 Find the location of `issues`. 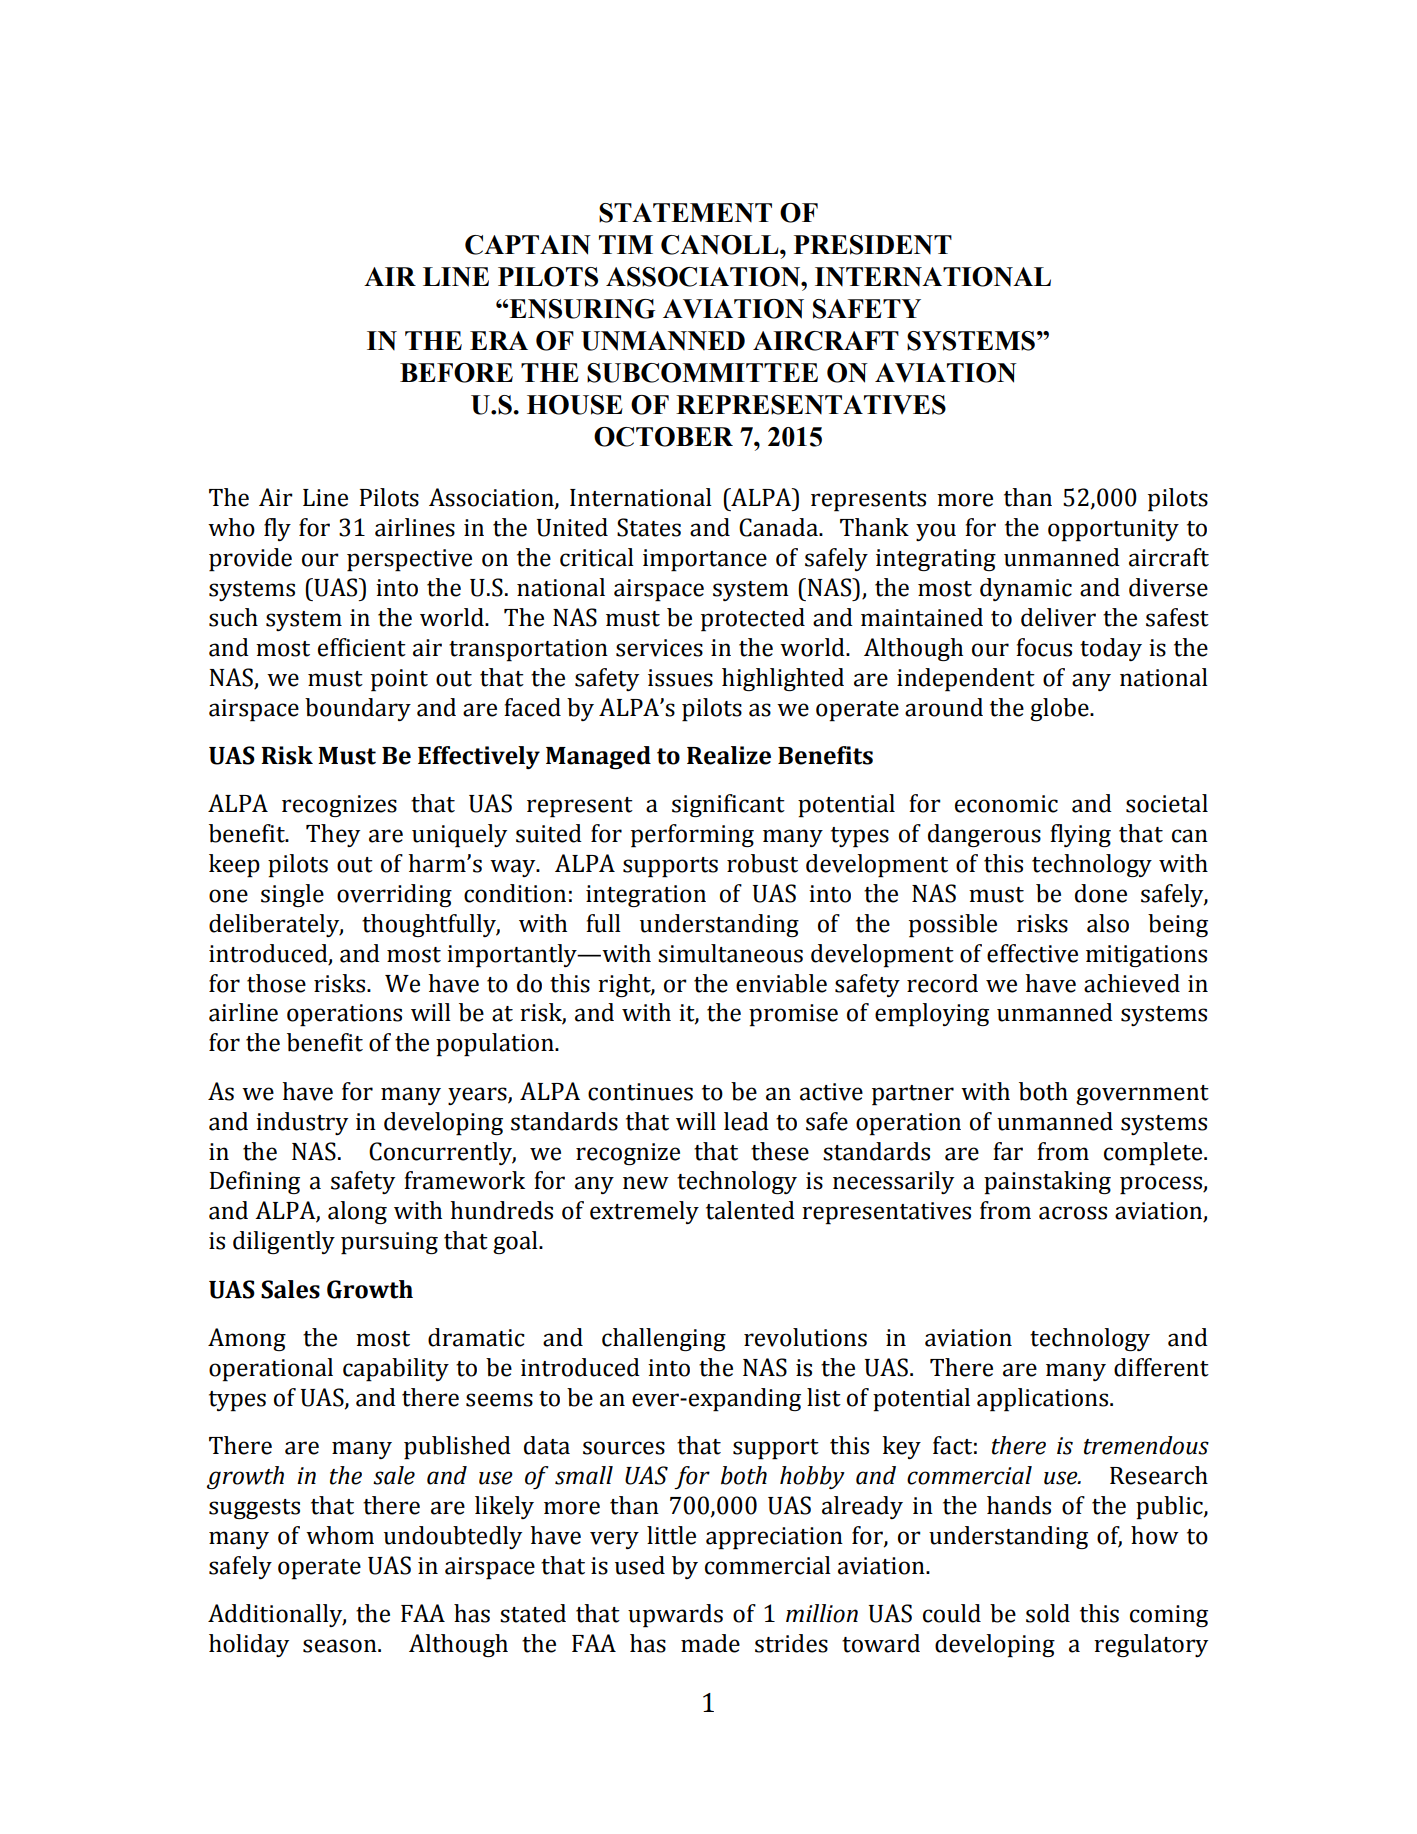

issues is located at coordinates (680, 678).
